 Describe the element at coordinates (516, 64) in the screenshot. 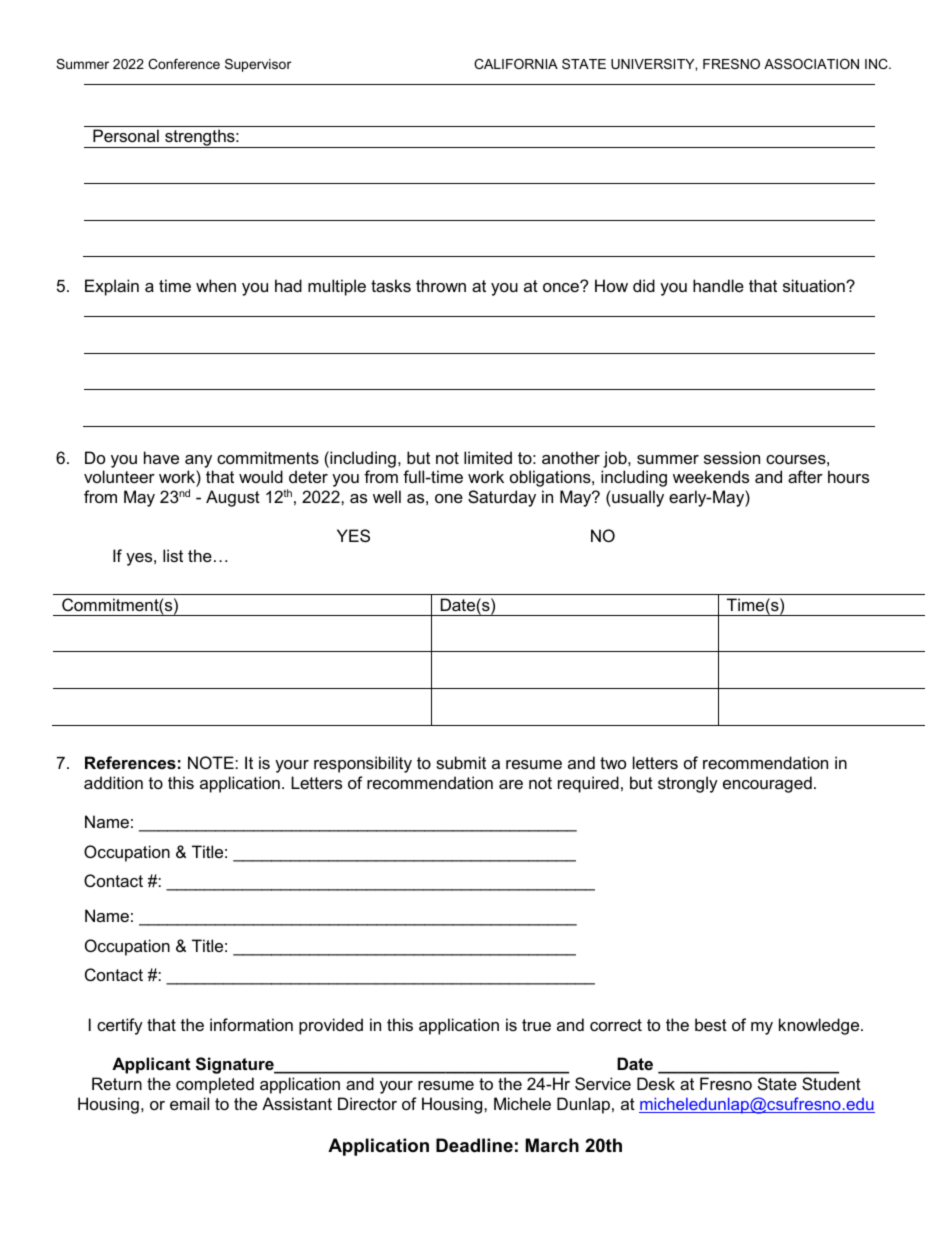

I see `CALIFORNIA` at that location.
